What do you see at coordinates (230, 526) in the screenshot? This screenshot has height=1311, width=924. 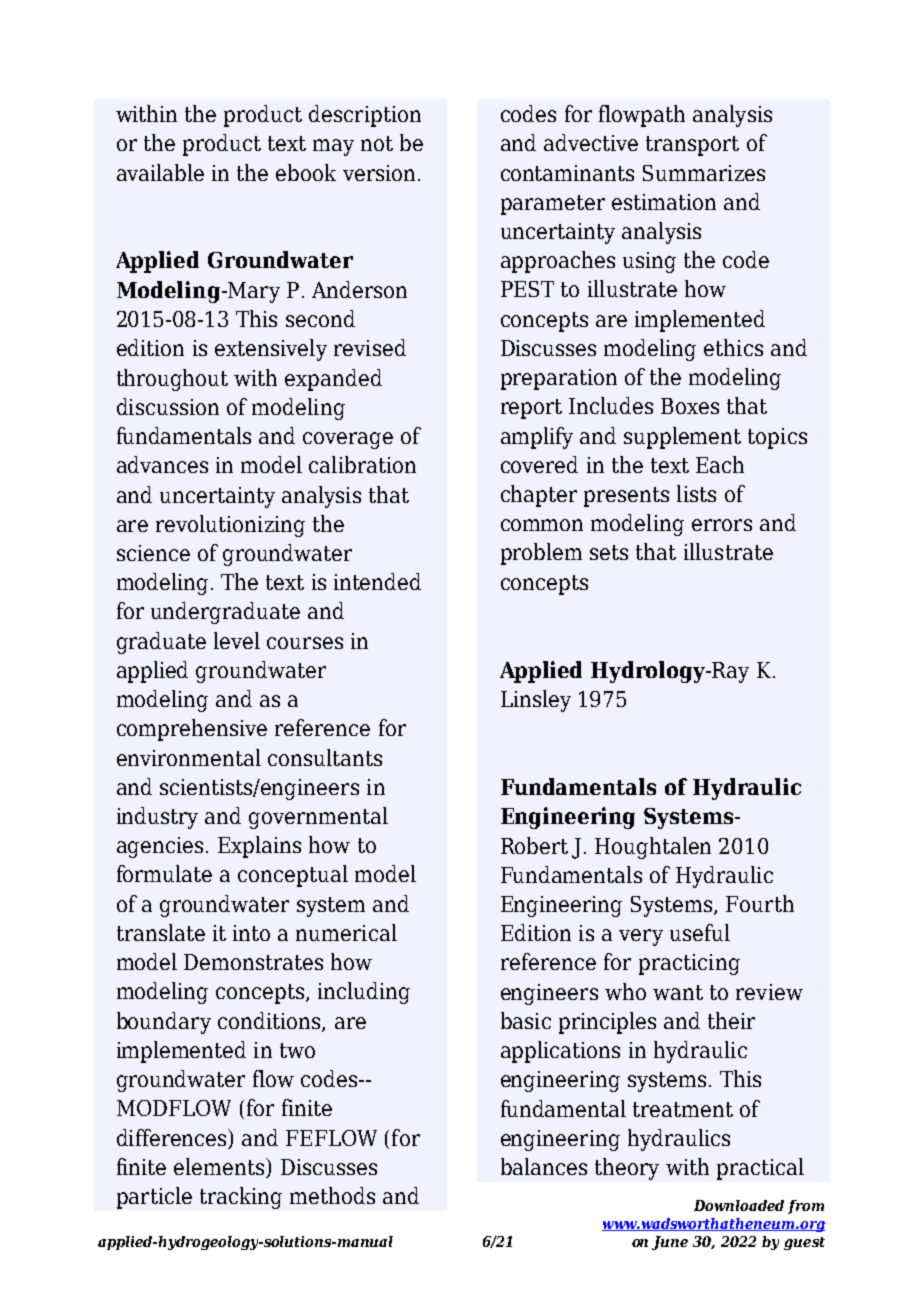 I see `revolutionizing` at bounding box center [230, 526].
